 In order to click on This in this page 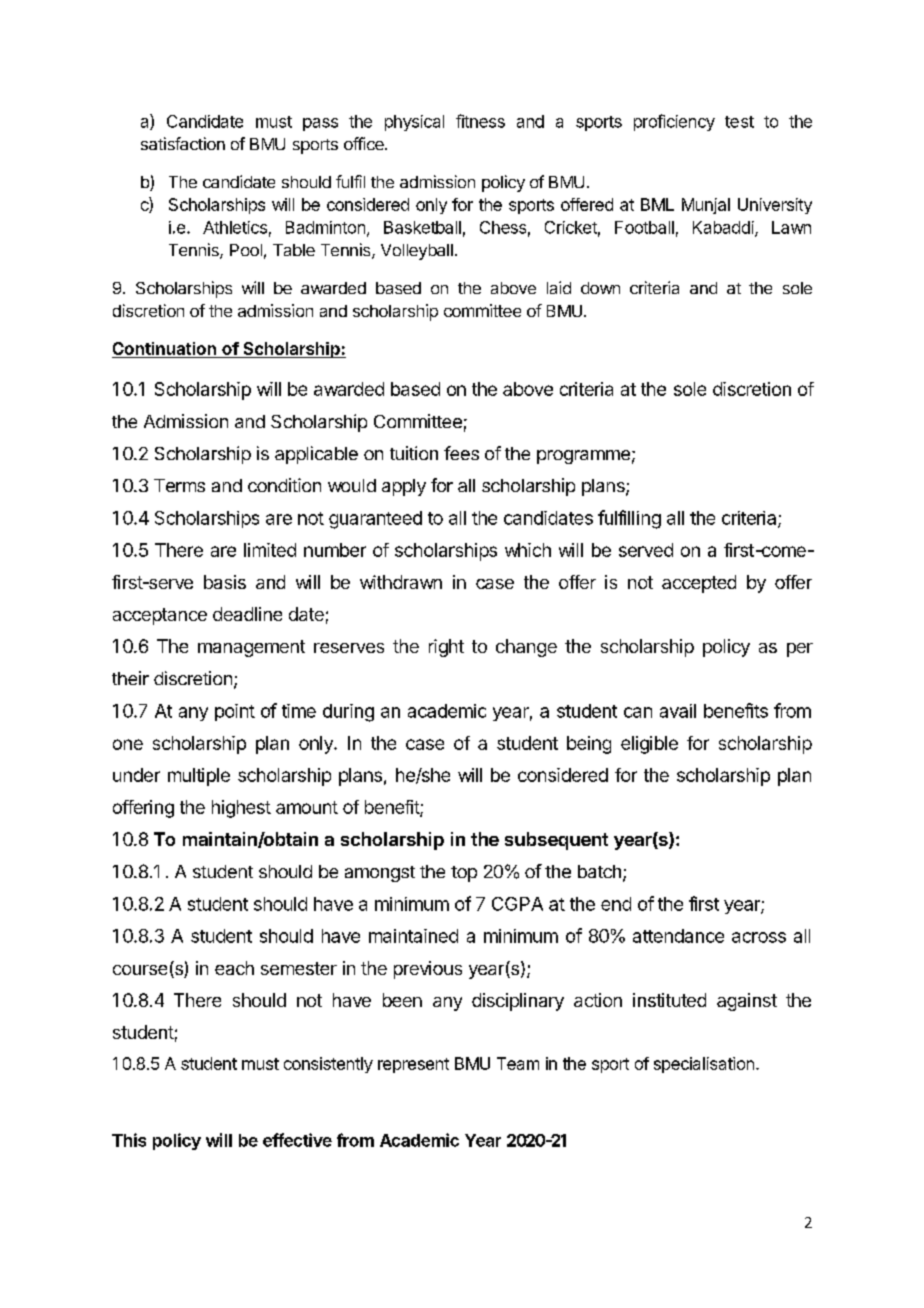, I will do `click(129, 1140)`.
